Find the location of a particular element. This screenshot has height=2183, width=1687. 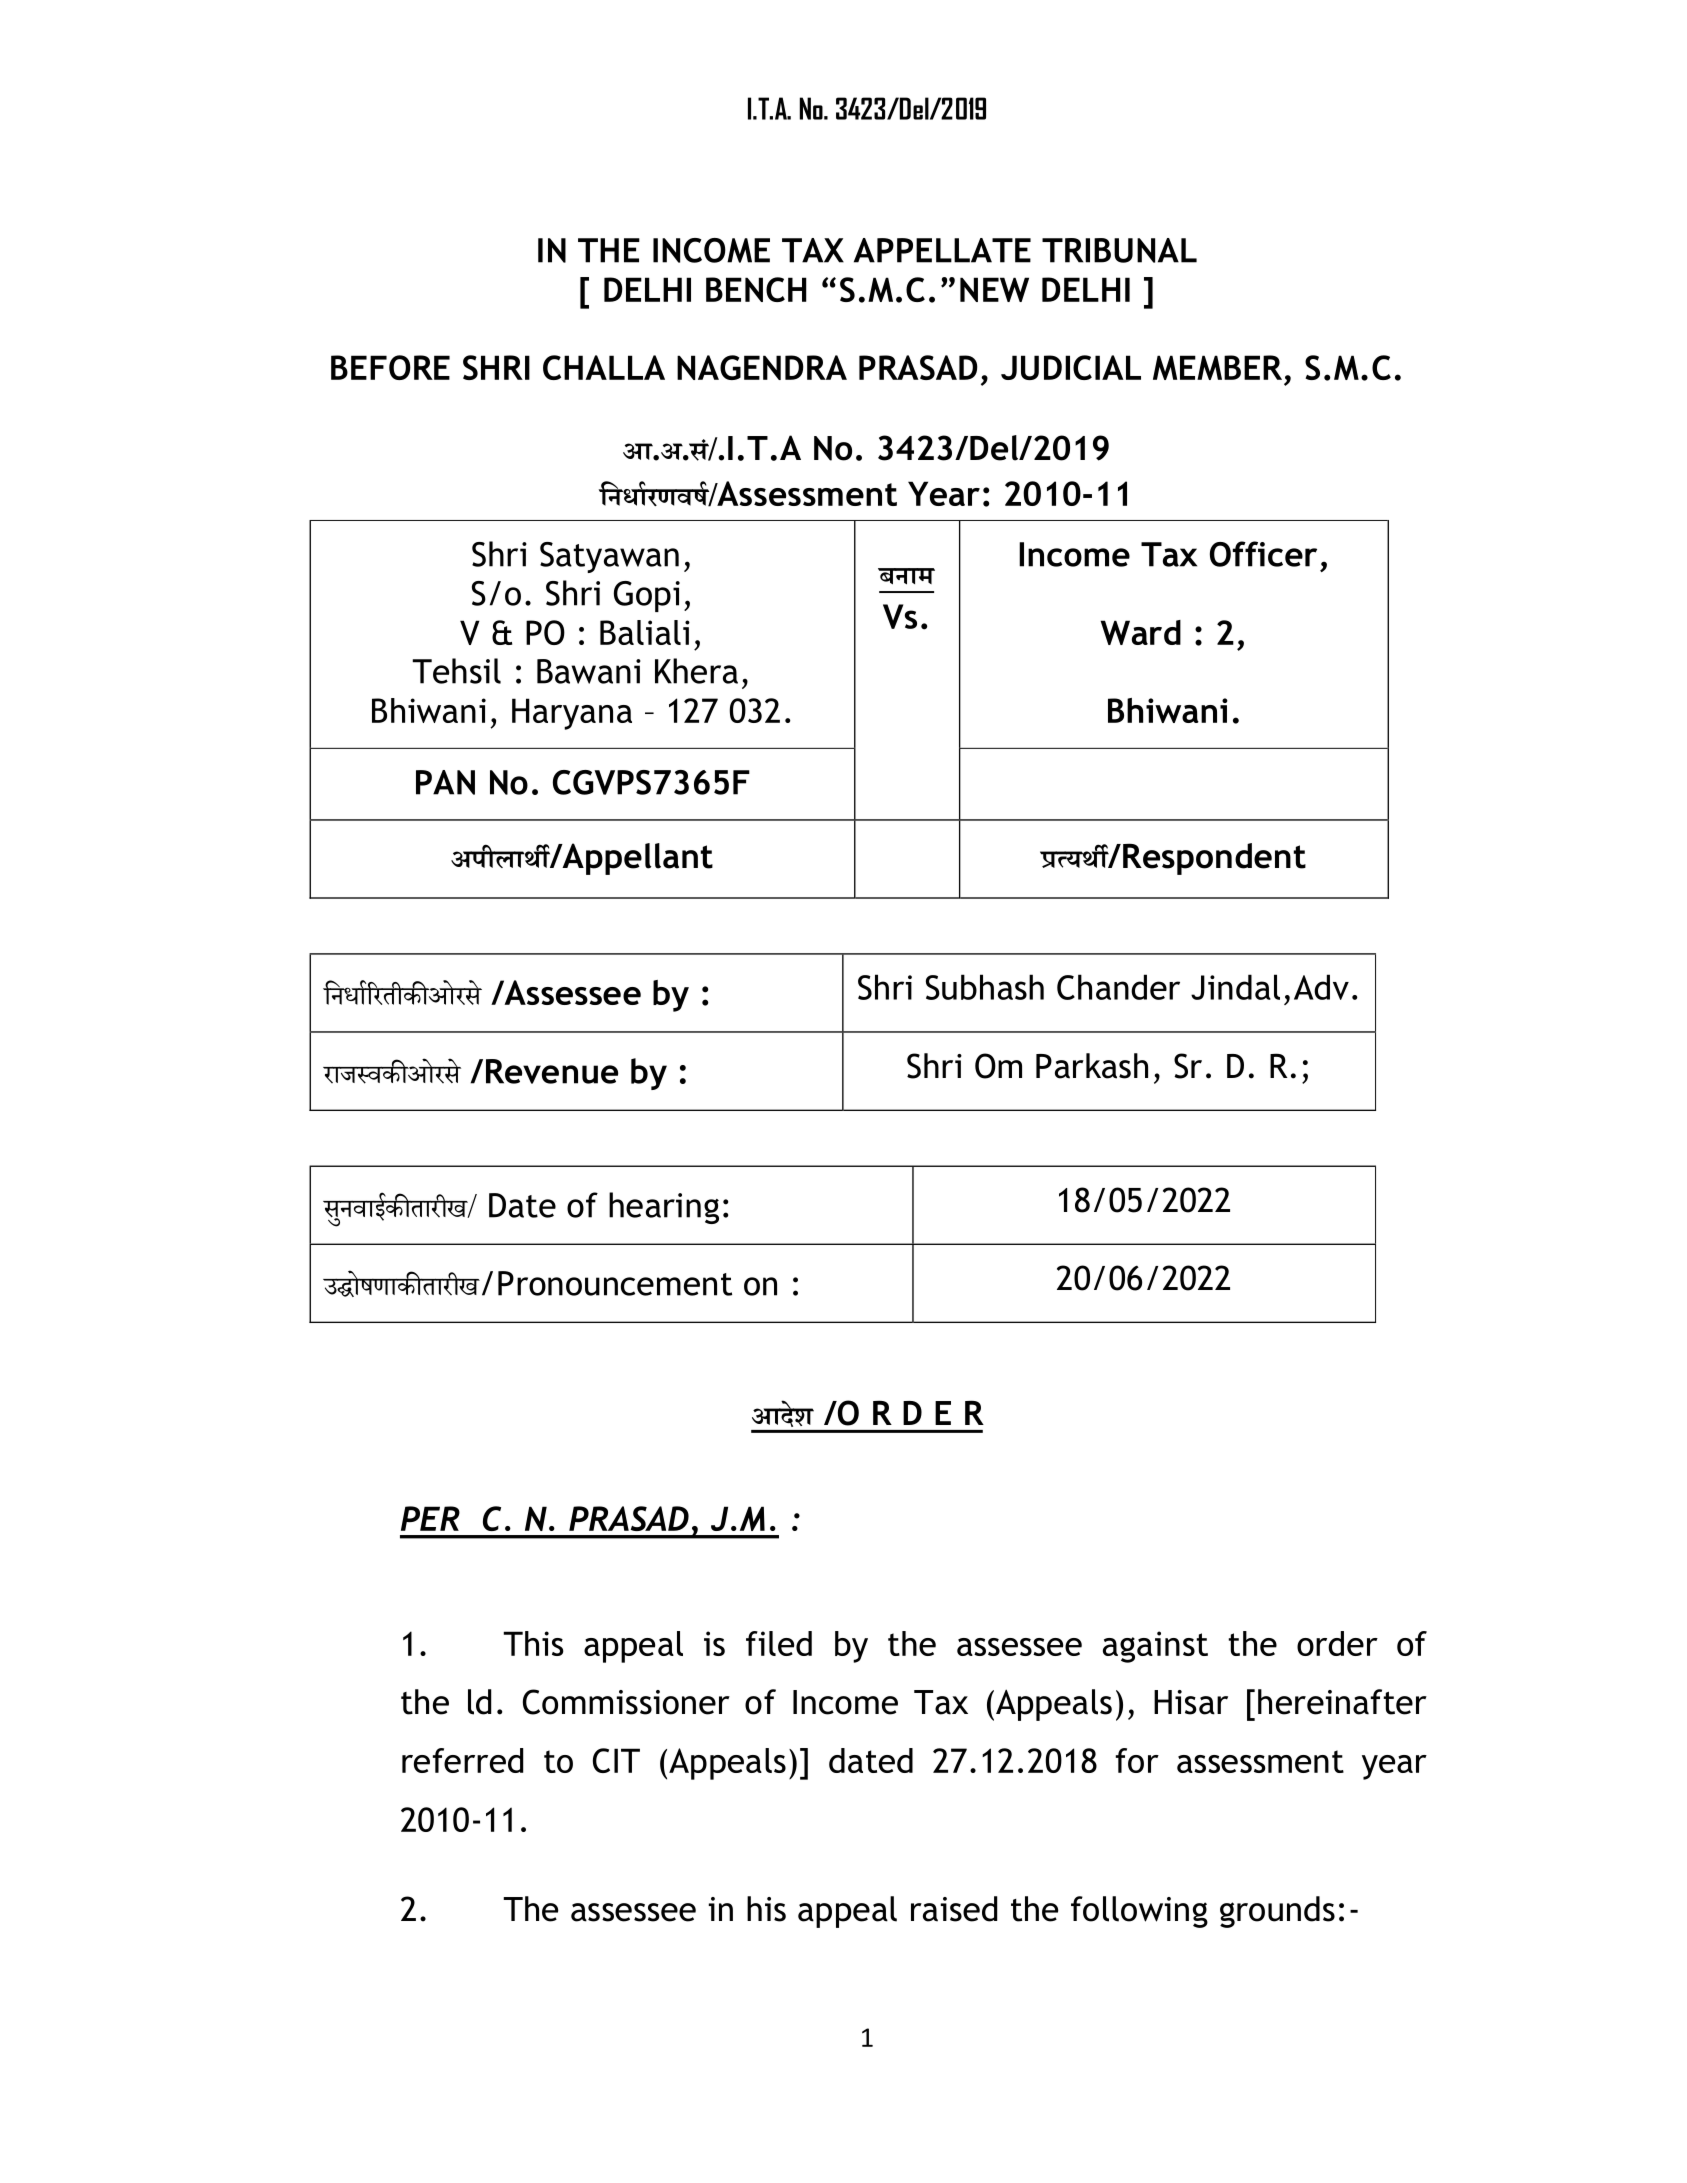

following is located at coordinates (1139, 1912).
